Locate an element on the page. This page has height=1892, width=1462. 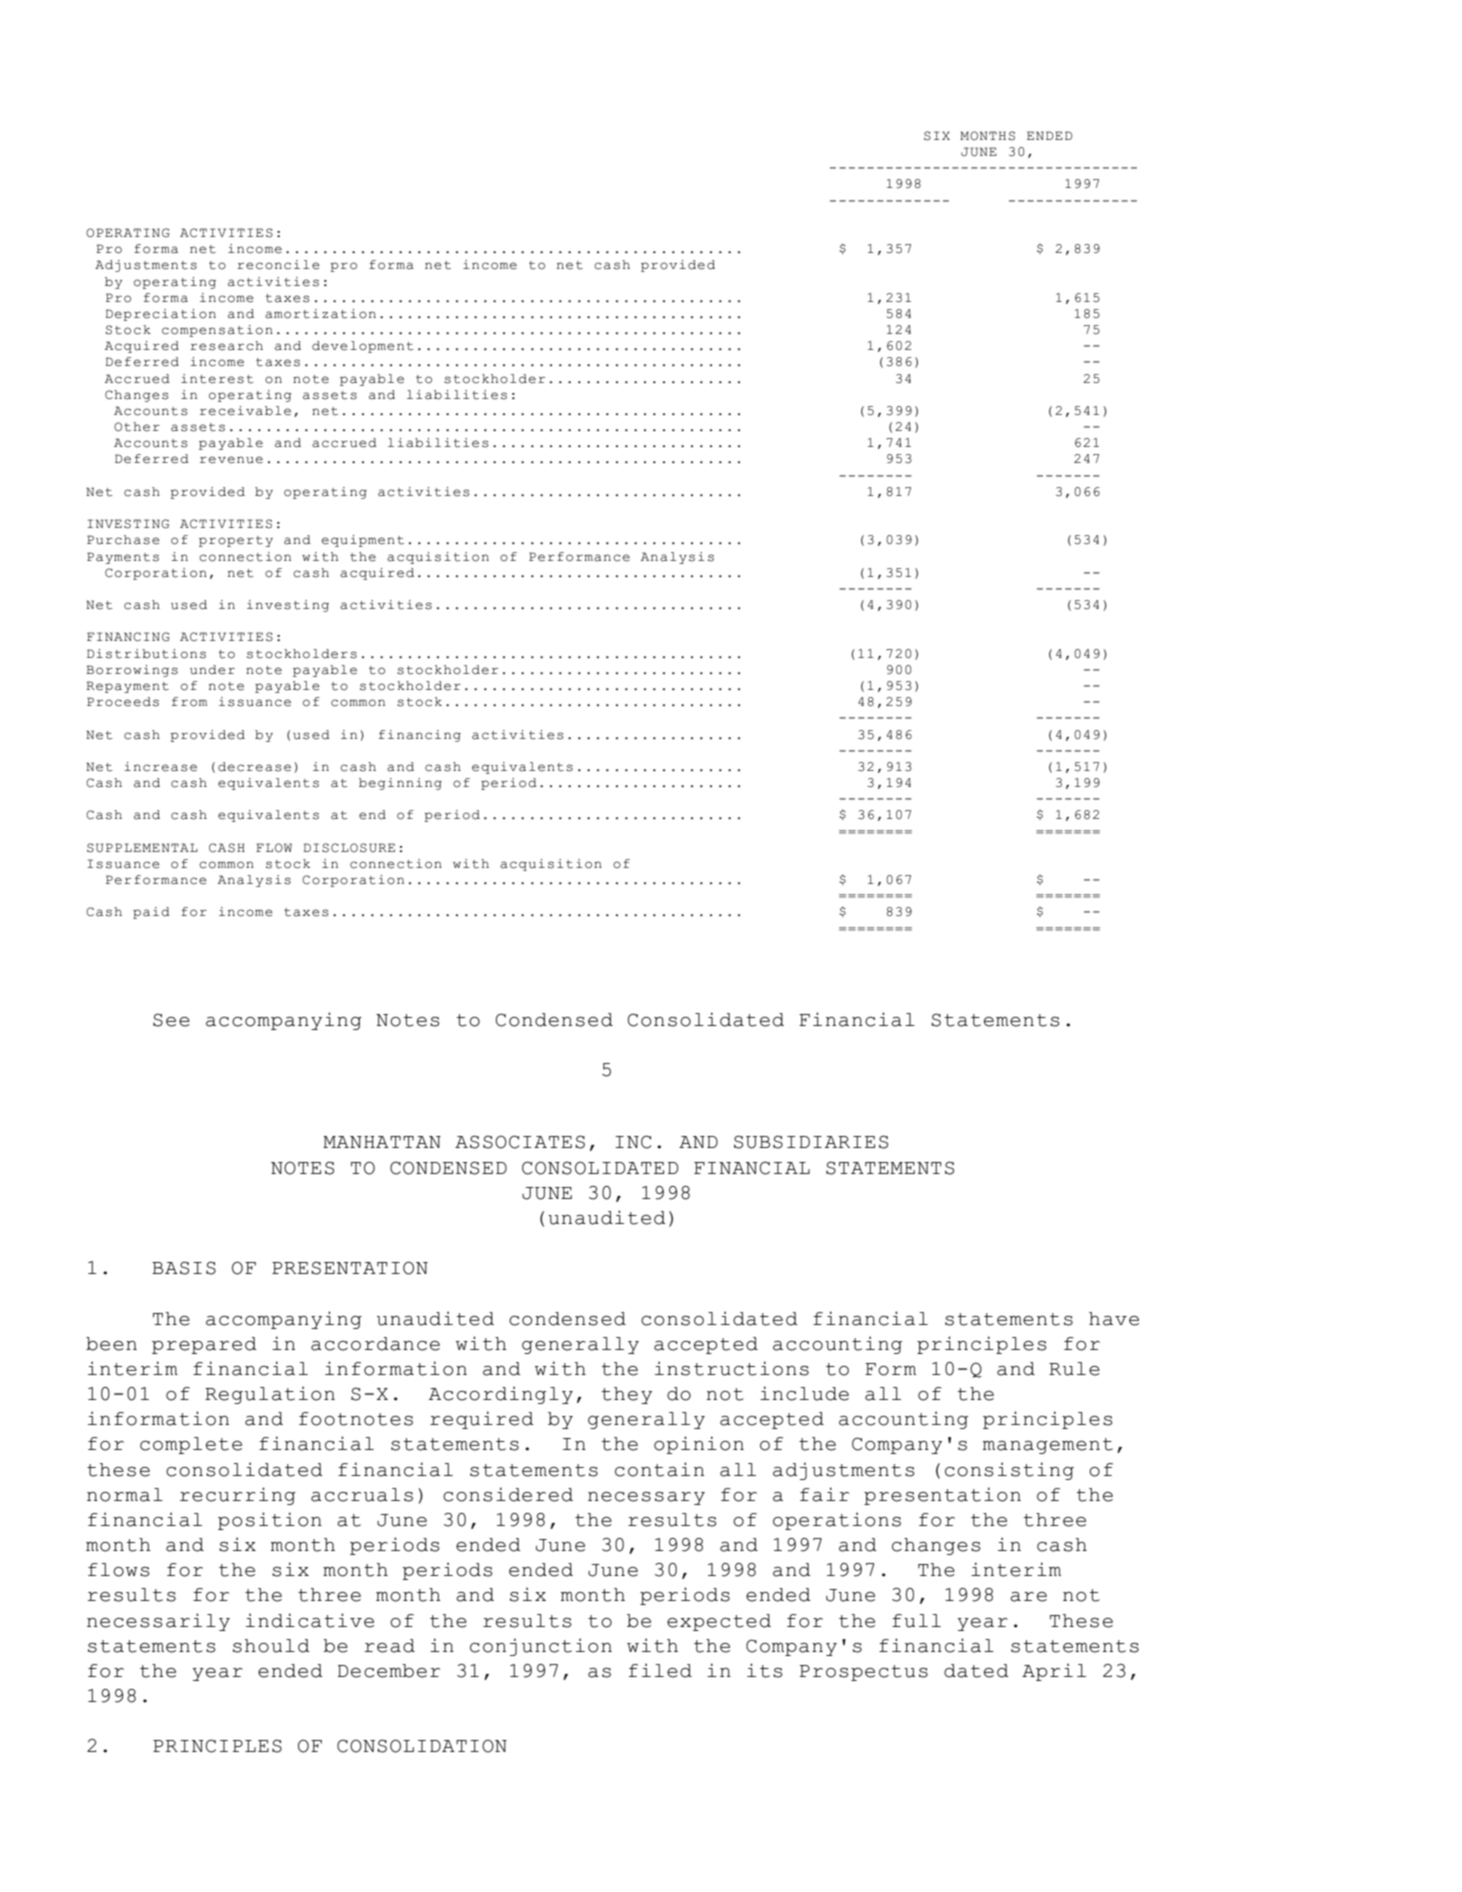
BASIS is located at coordinates (184, 1268).
